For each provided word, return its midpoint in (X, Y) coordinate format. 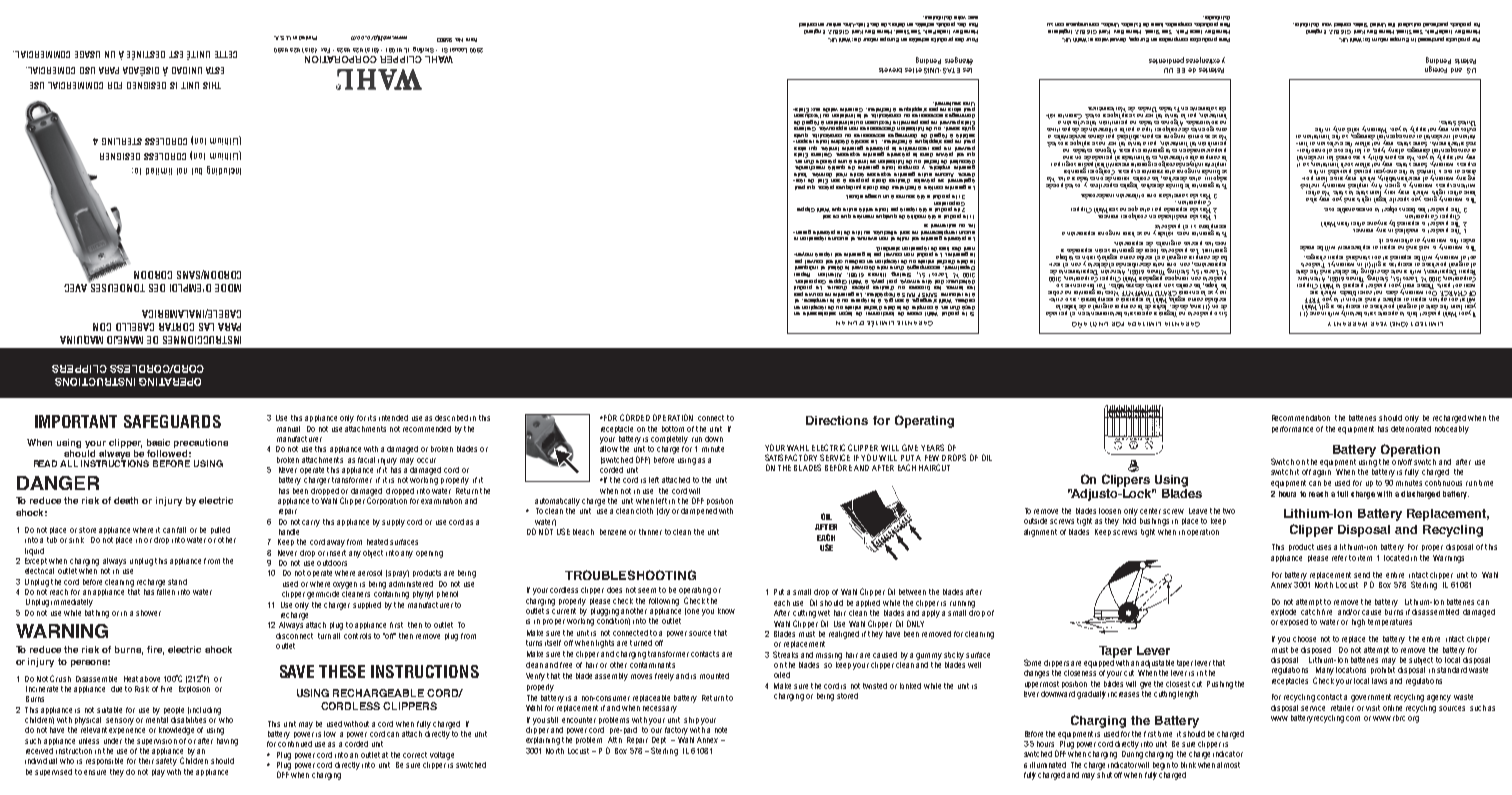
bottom (673, 429)
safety (166, 762)
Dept (659, 742)
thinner (650, 532)
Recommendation (1301, 418)
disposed (1316, 650)
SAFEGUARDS (172, 421)
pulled (220, 530)
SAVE (297, 671)
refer (1339, 558)
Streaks (785, 654)
